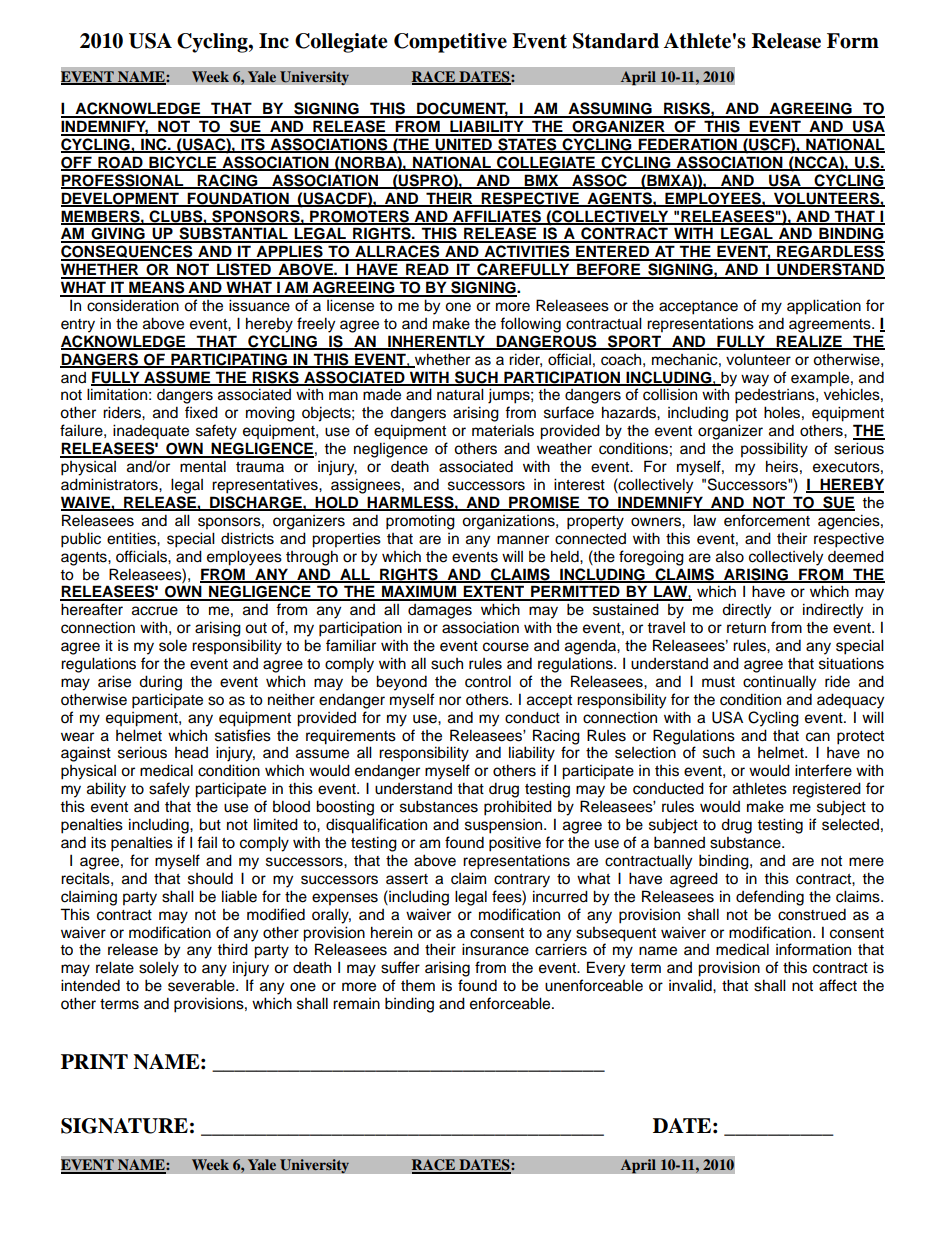 This screenshot has height=1233, width=952. I want to click on Standard, so click(616, 41).
